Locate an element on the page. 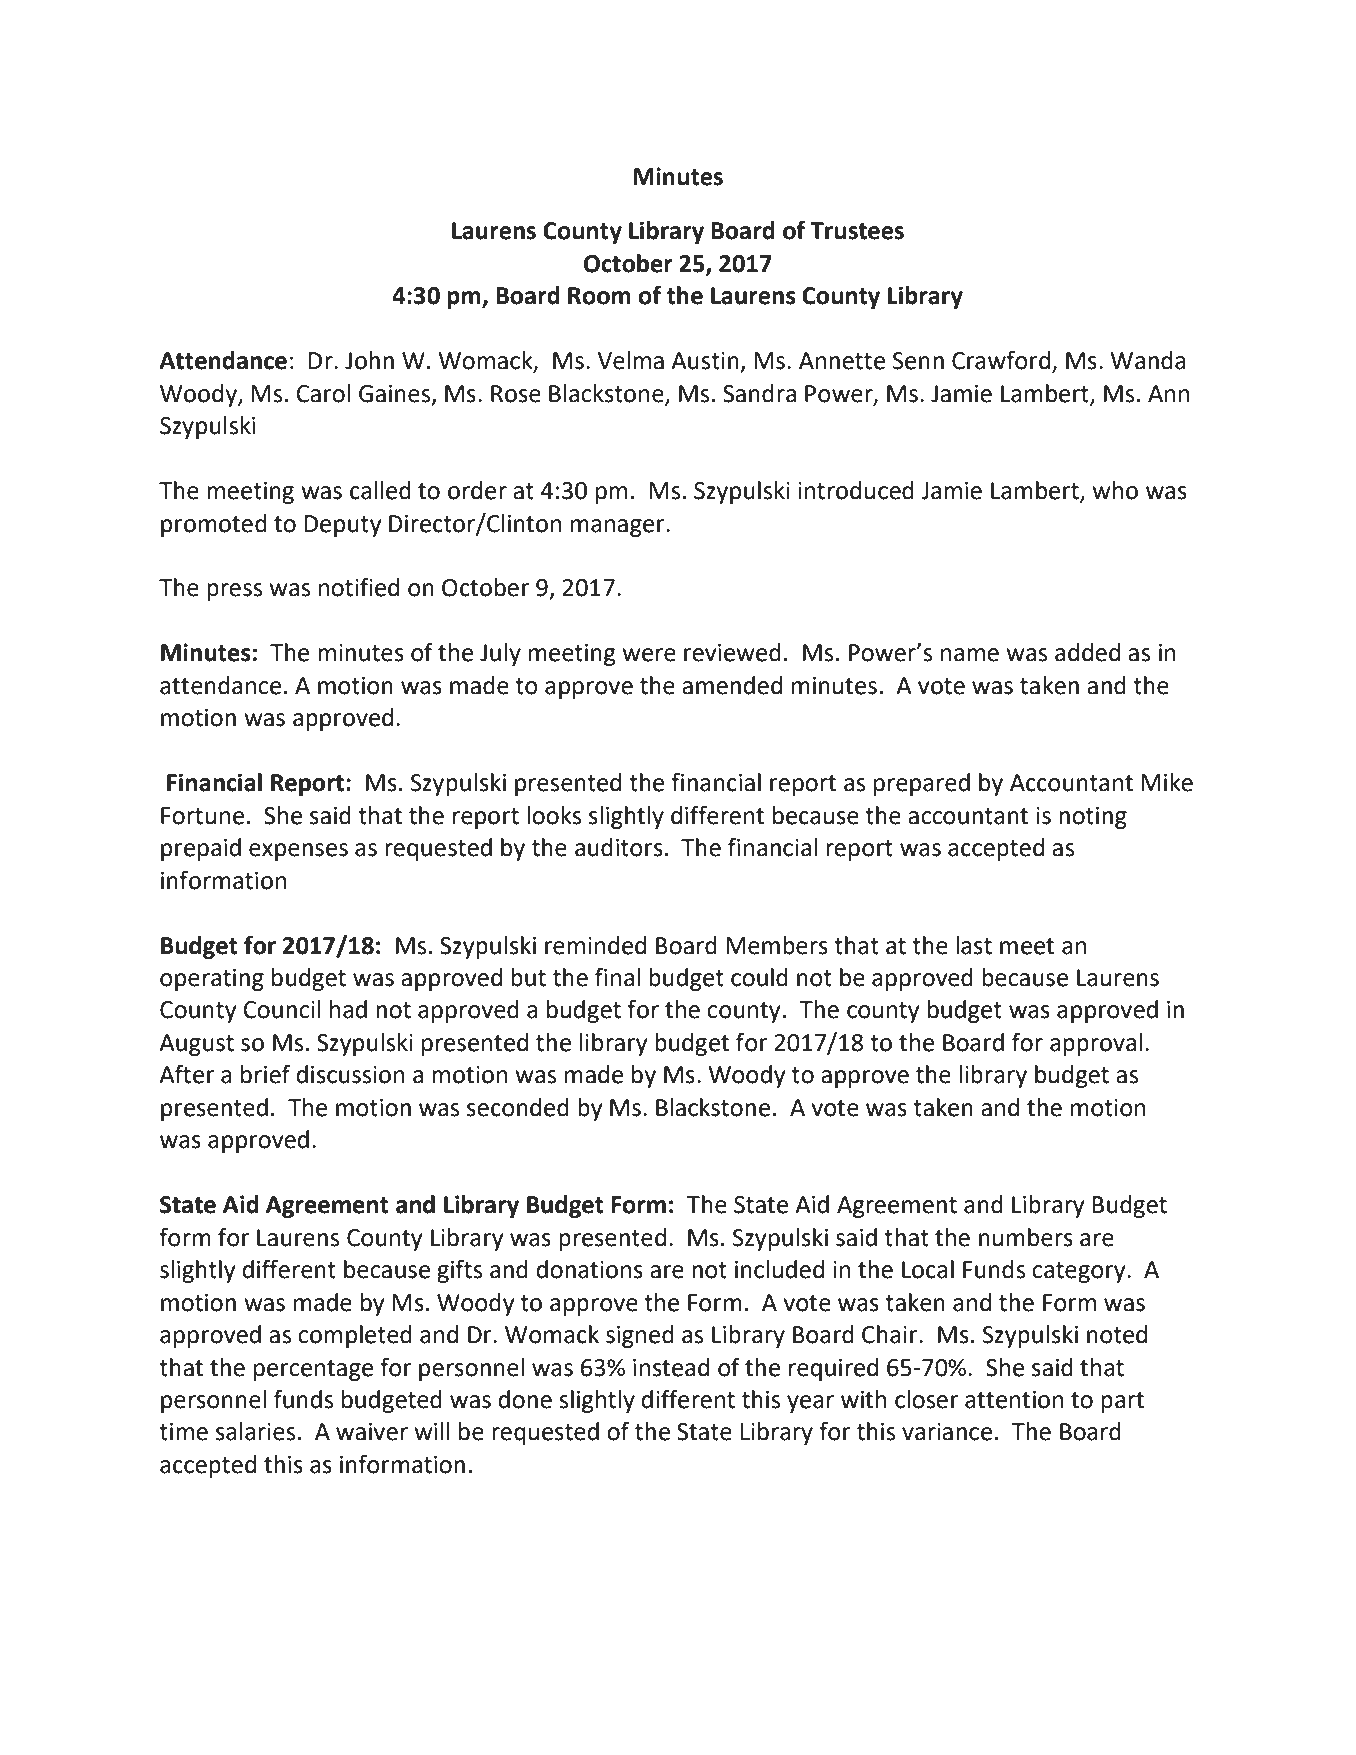 This document has height=1755, width=1356. approval is located at coordinates (1096, 1044).
